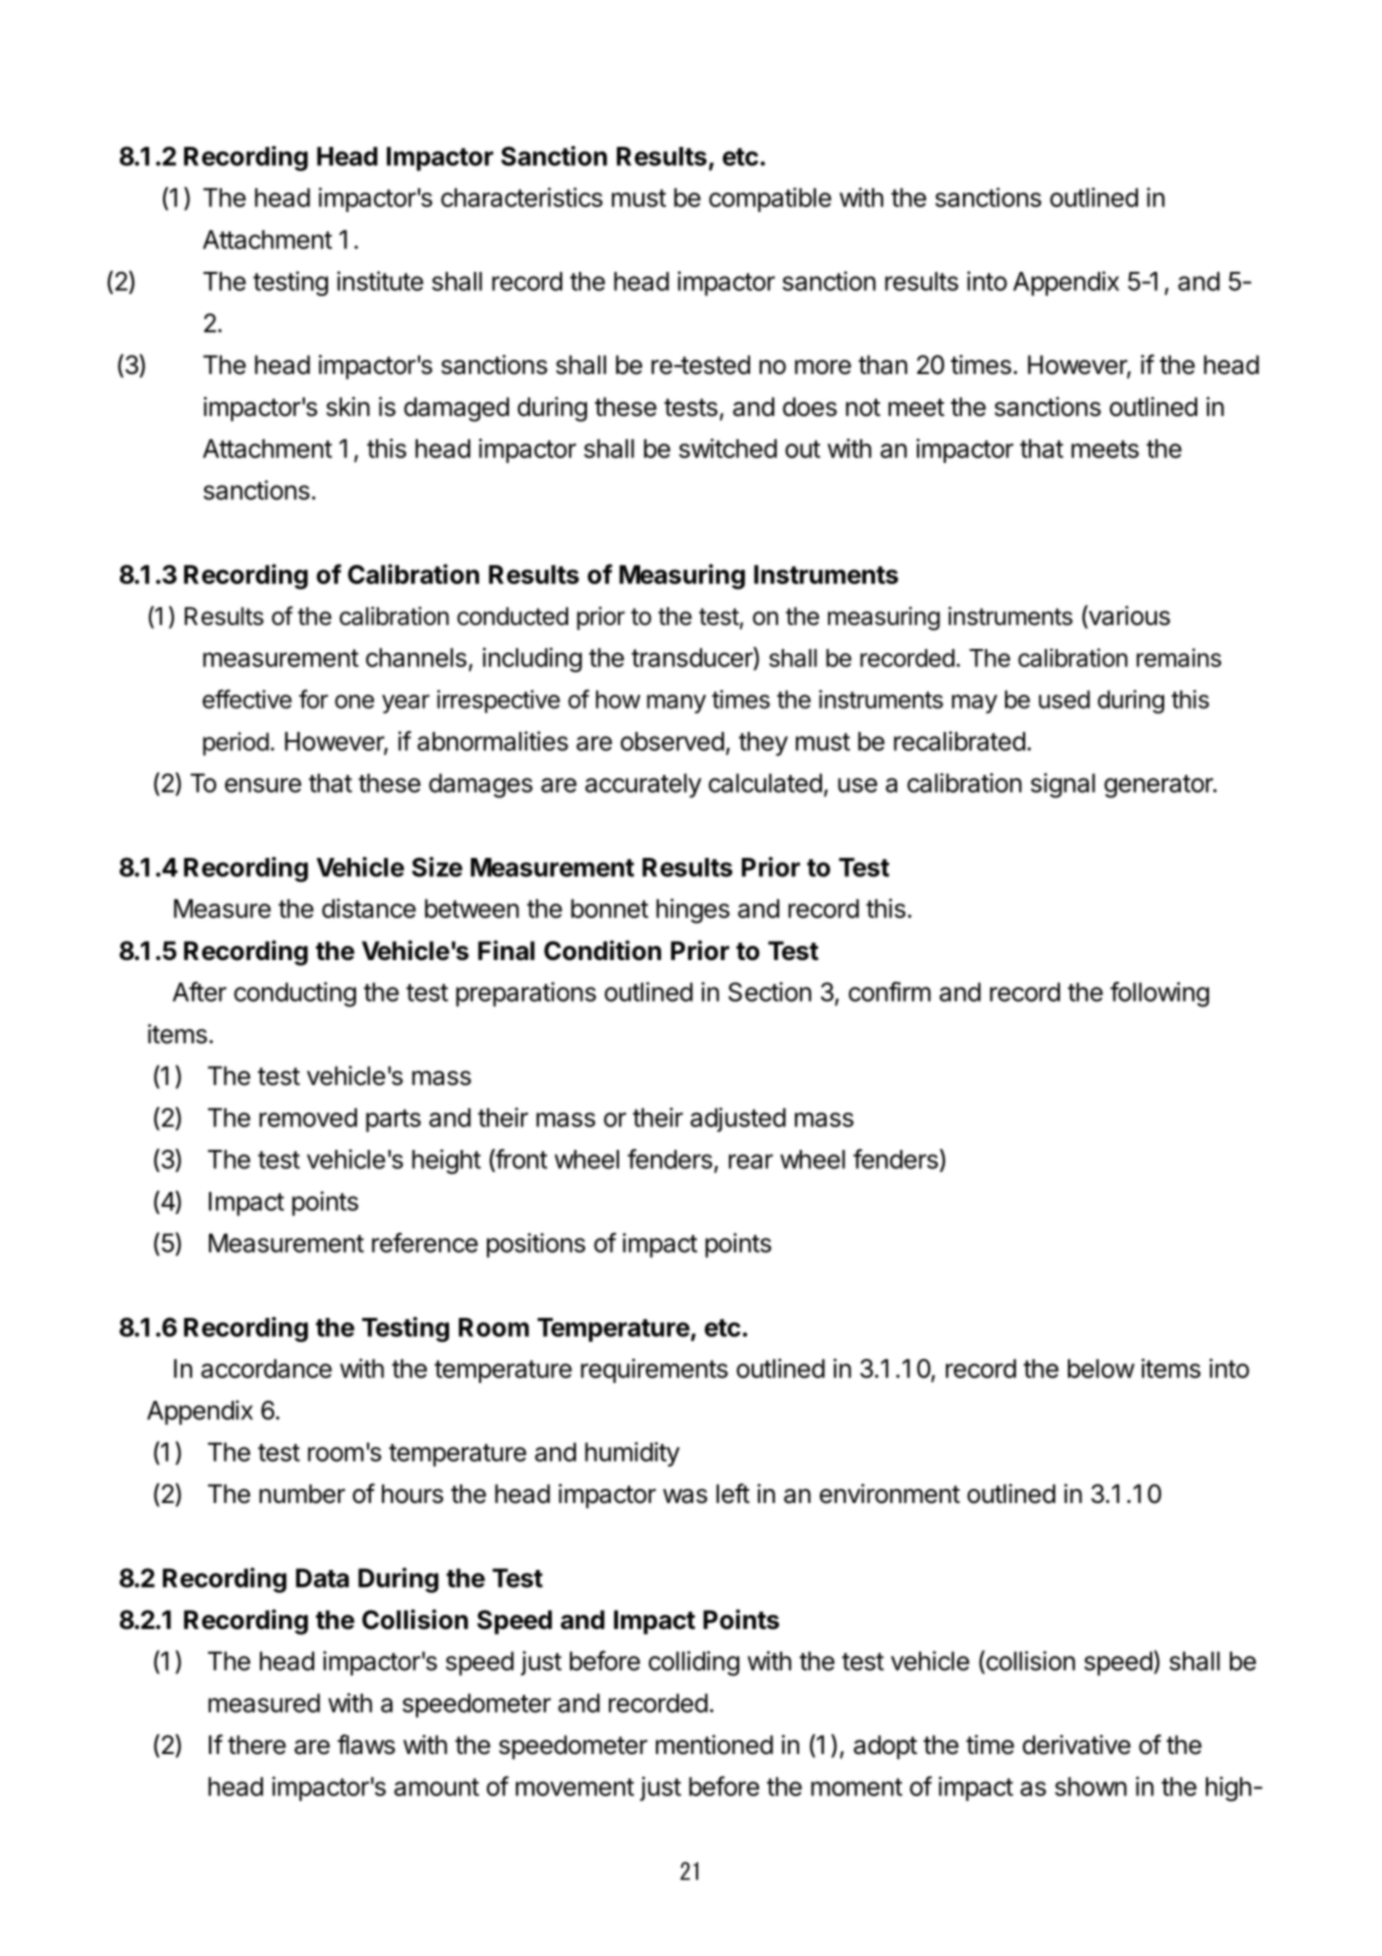  Describe the element at coordinates (882, 365) in the image. I see `than` at that location.
